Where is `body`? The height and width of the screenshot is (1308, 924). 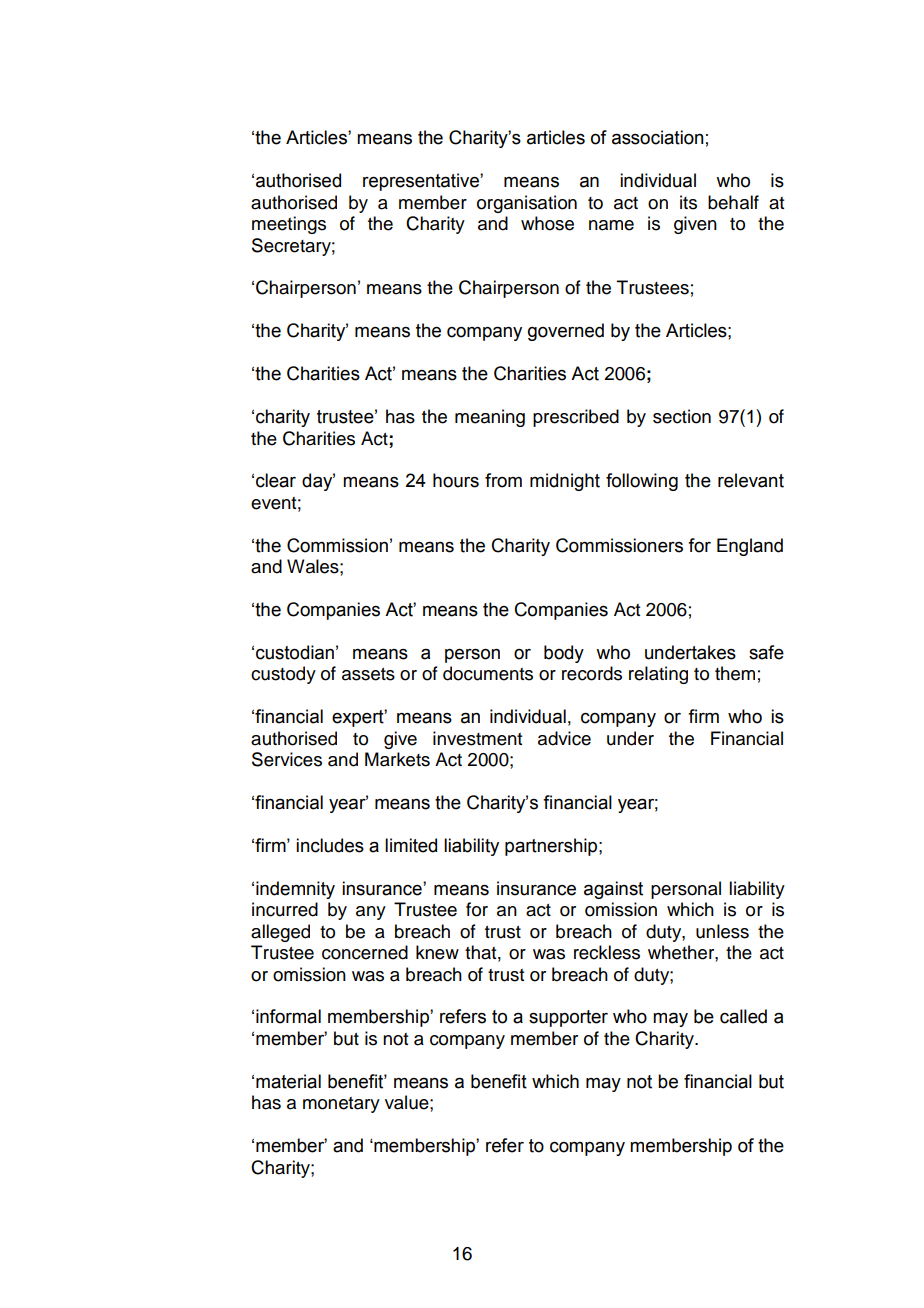
body is located at coordinates (564, 654).
